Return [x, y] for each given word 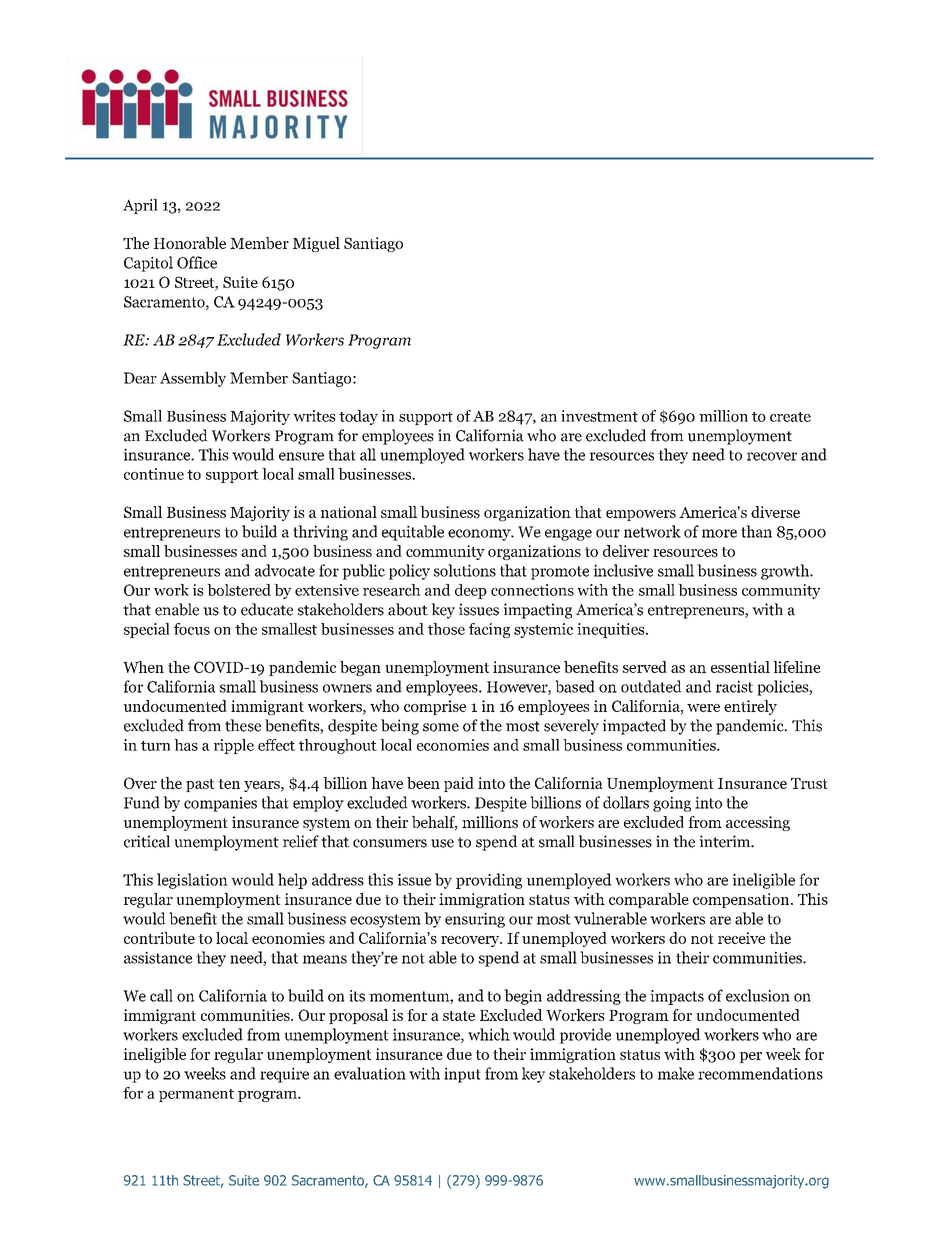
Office [197, 262]
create [790, 417]
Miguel [316, 244]
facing [489, 630]
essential [740, 667]
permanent [196, 1095]
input [462, 1075]
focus [192, 629]
